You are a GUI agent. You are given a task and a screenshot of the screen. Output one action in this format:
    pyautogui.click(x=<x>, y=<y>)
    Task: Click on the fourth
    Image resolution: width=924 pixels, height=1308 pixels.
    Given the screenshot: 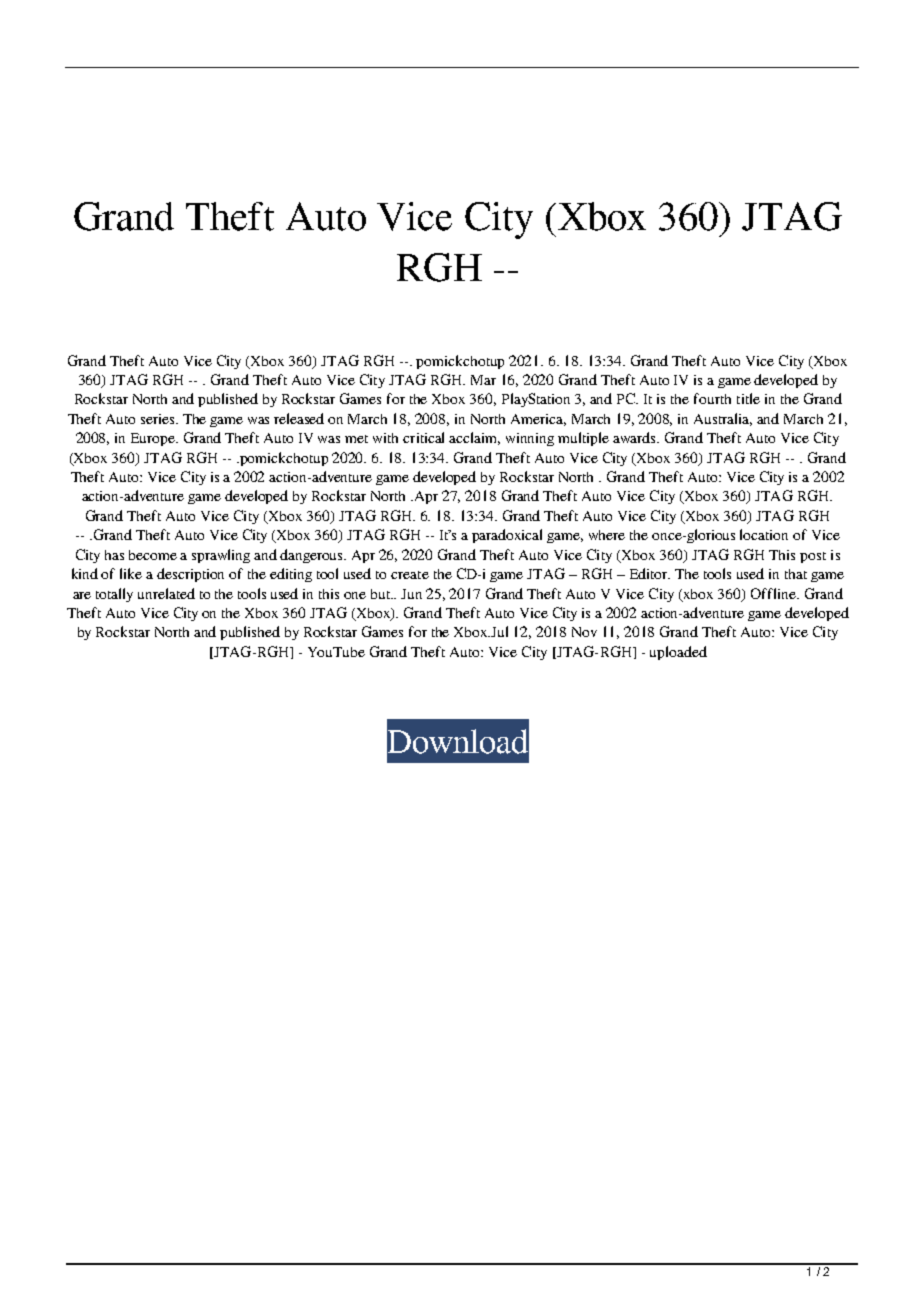 What is the action you would take?
    pyautogui.click(x=712, y=398)
